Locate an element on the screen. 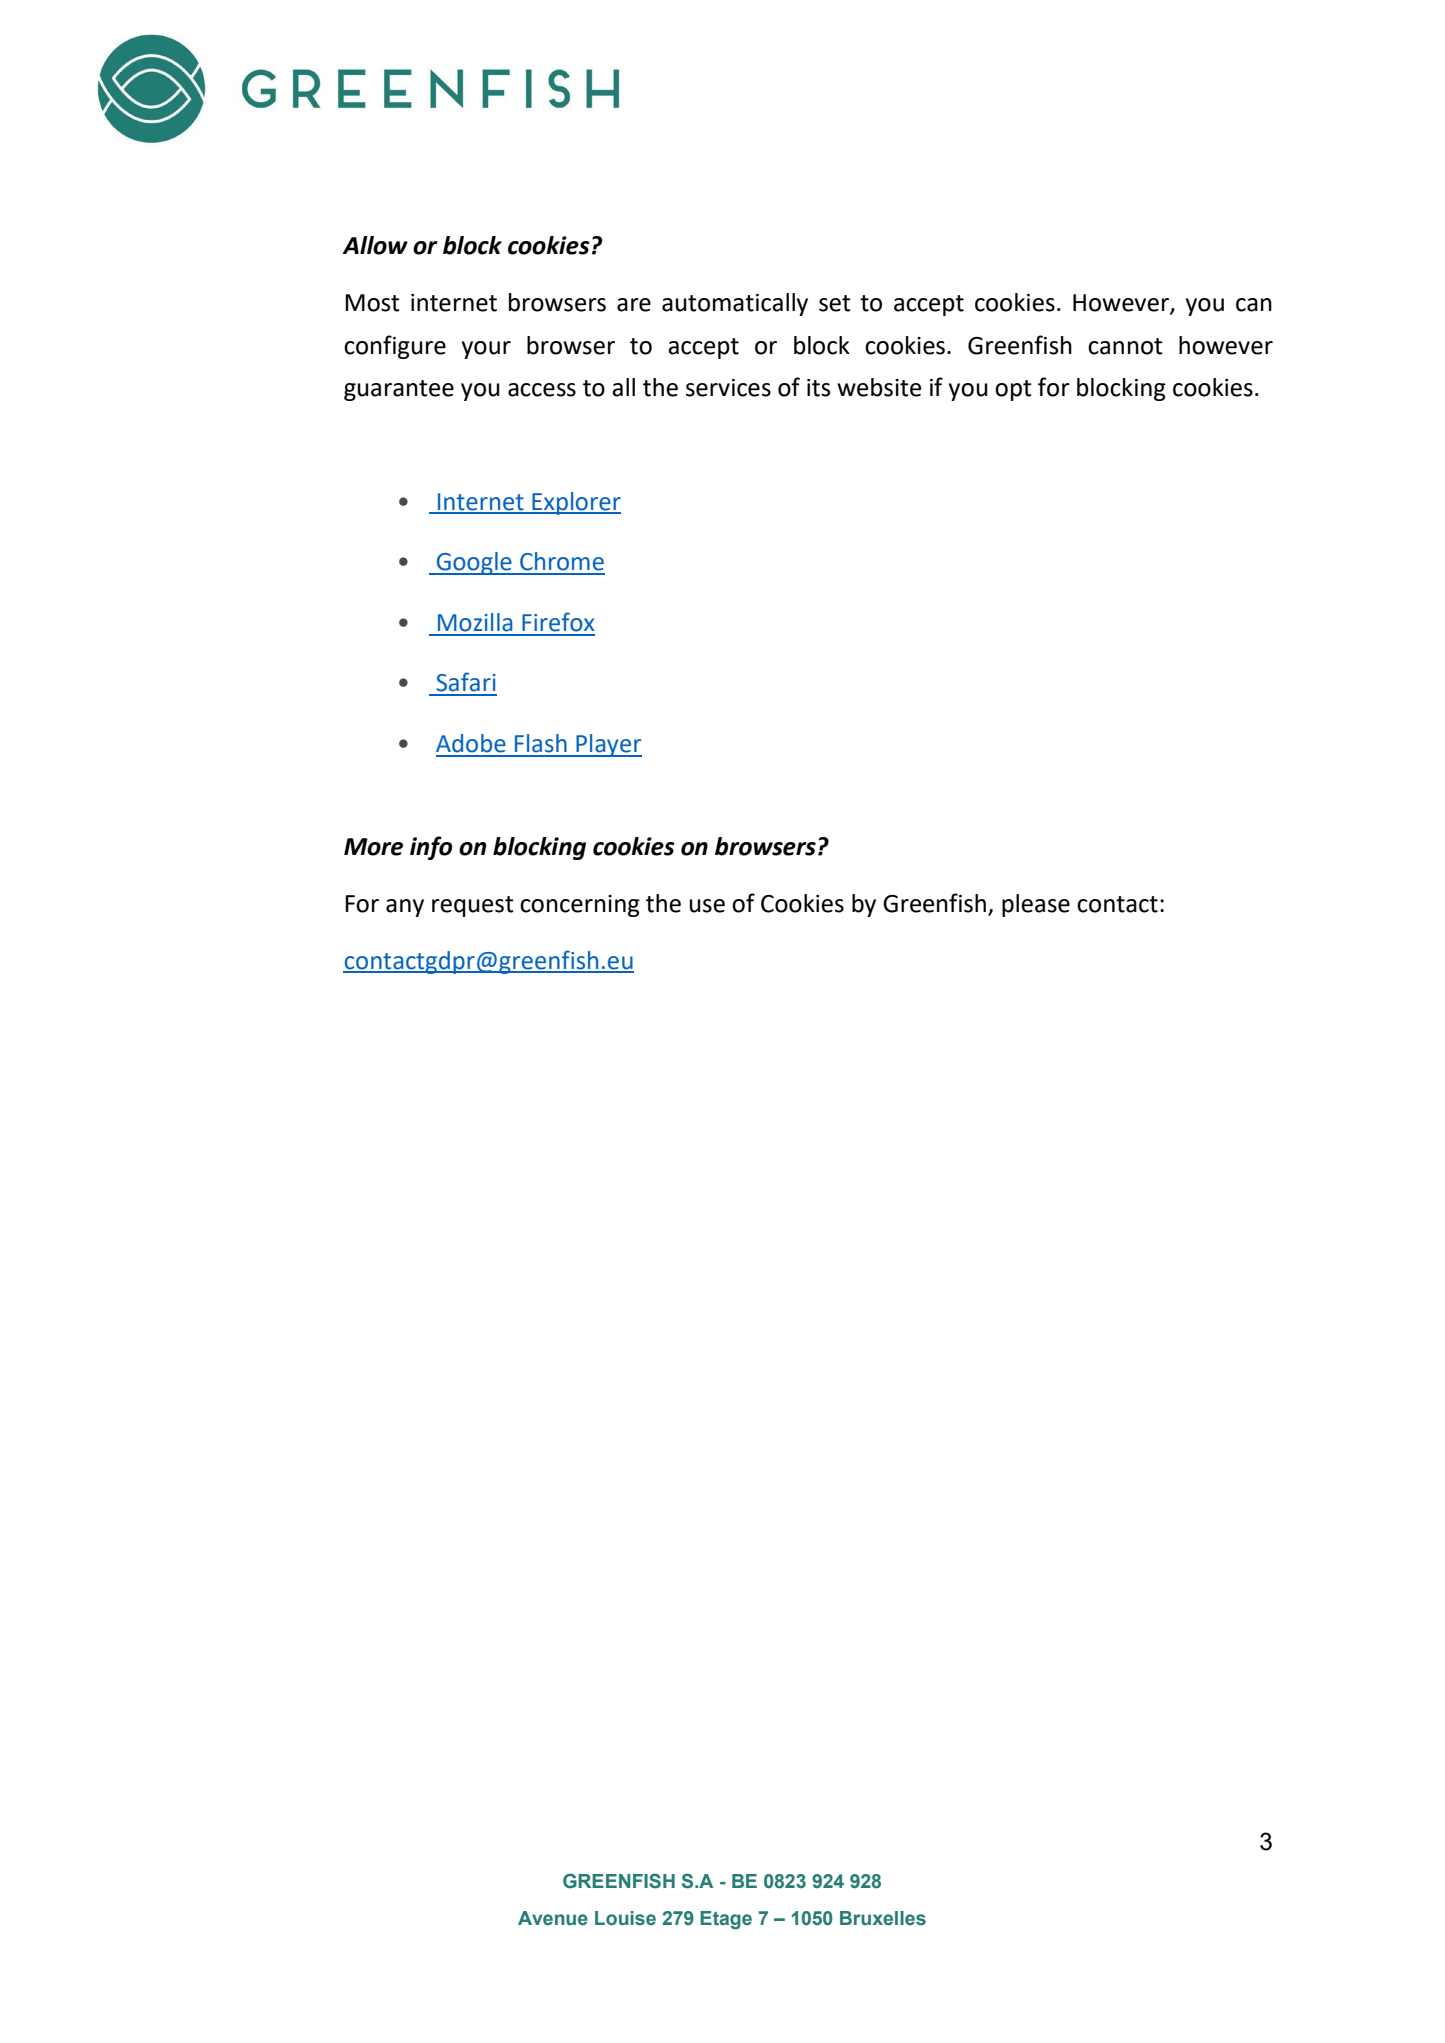 The image size is (1445, 2043). automatically is located at coordinates (735, 304).
